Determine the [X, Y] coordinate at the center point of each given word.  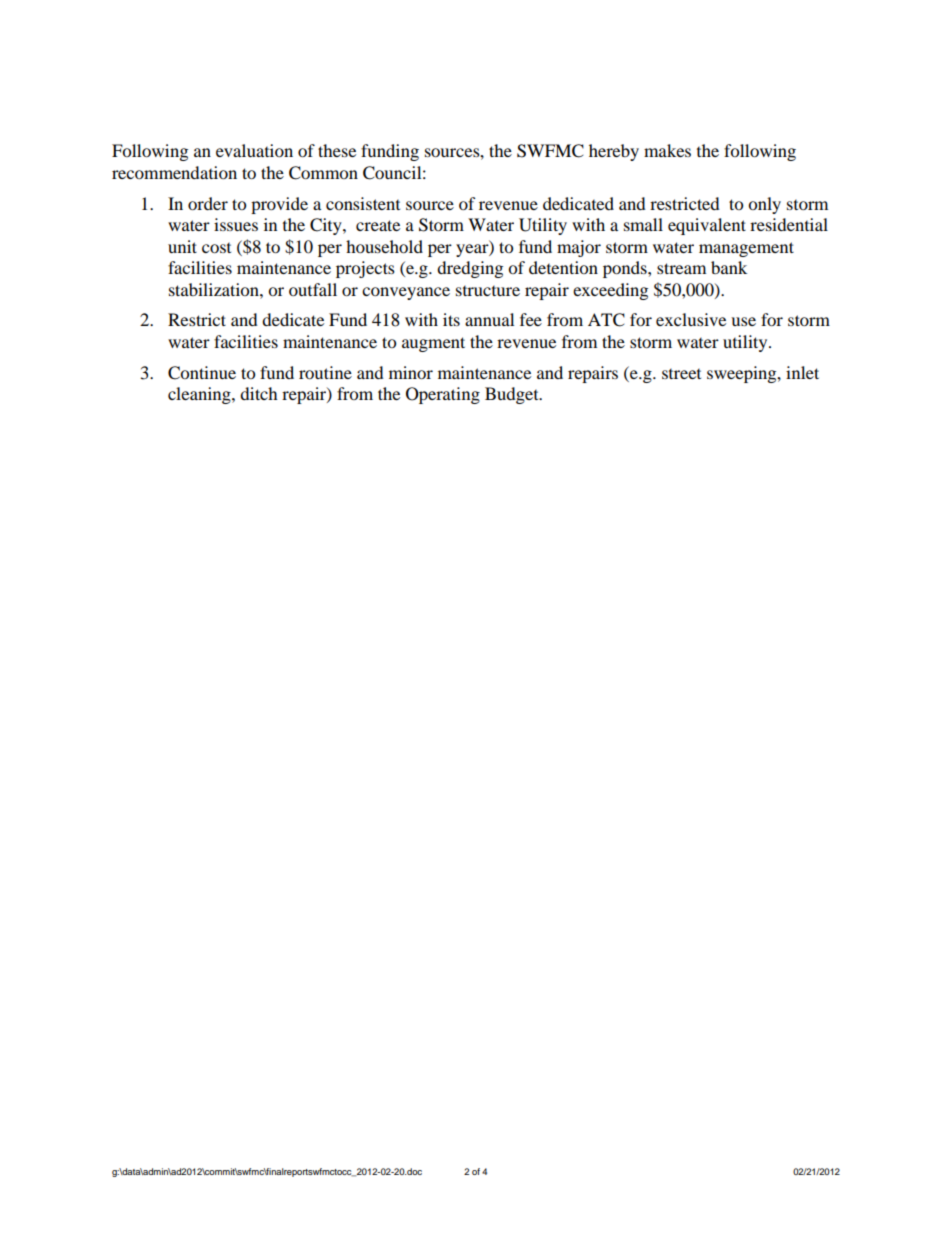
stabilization [215, 289]
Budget [513, 395]
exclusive [691, 319]
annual [489, 319]
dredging [470, 269]
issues [236, 224]
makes [667, 150]
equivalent [707, 226]
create [378, 225]
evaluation [254, 150]
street [681, 374]
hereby [614, 152]
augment [433, 344]
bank [729, 267]
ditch [259, 393]
